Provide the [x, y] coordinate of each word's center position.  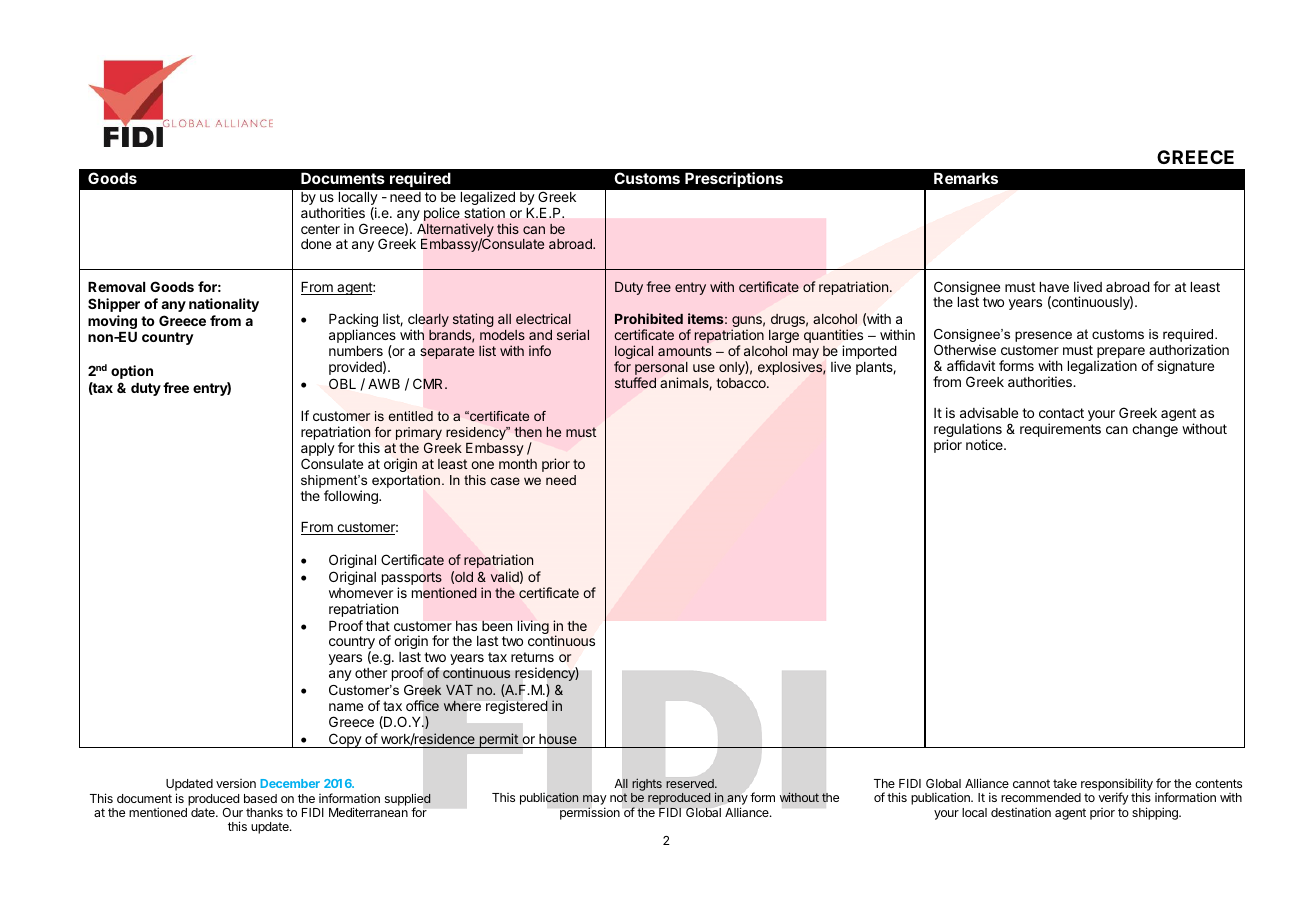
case [505, 481]
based [260, 798]
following [352, 497]
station [484, 212]
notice [985, 444]
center [320, 229]
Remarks [966, 178]
